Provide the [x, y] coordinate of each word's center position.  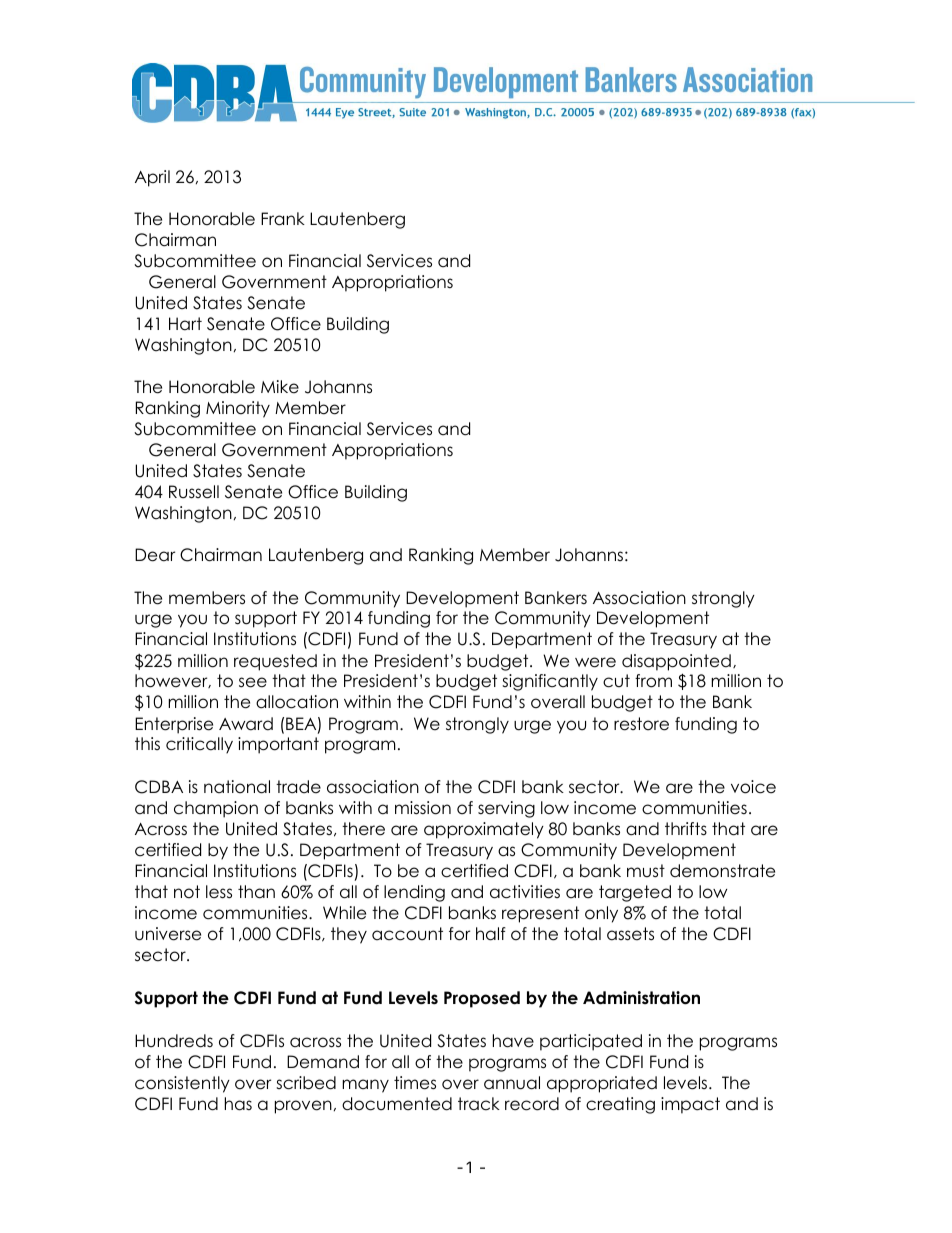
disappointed [676, 662]
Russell [194, 492]
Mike [280, 387]
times [415, 1083]
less [219, 892]
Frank [283, 219]
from [653, 681]
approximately [484, 830]
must [646, 871]
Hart [185, 324]
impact [690, 1105]
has [238, 1104]
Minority [238, 409]
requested [275, 662]
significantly [550, 682]
